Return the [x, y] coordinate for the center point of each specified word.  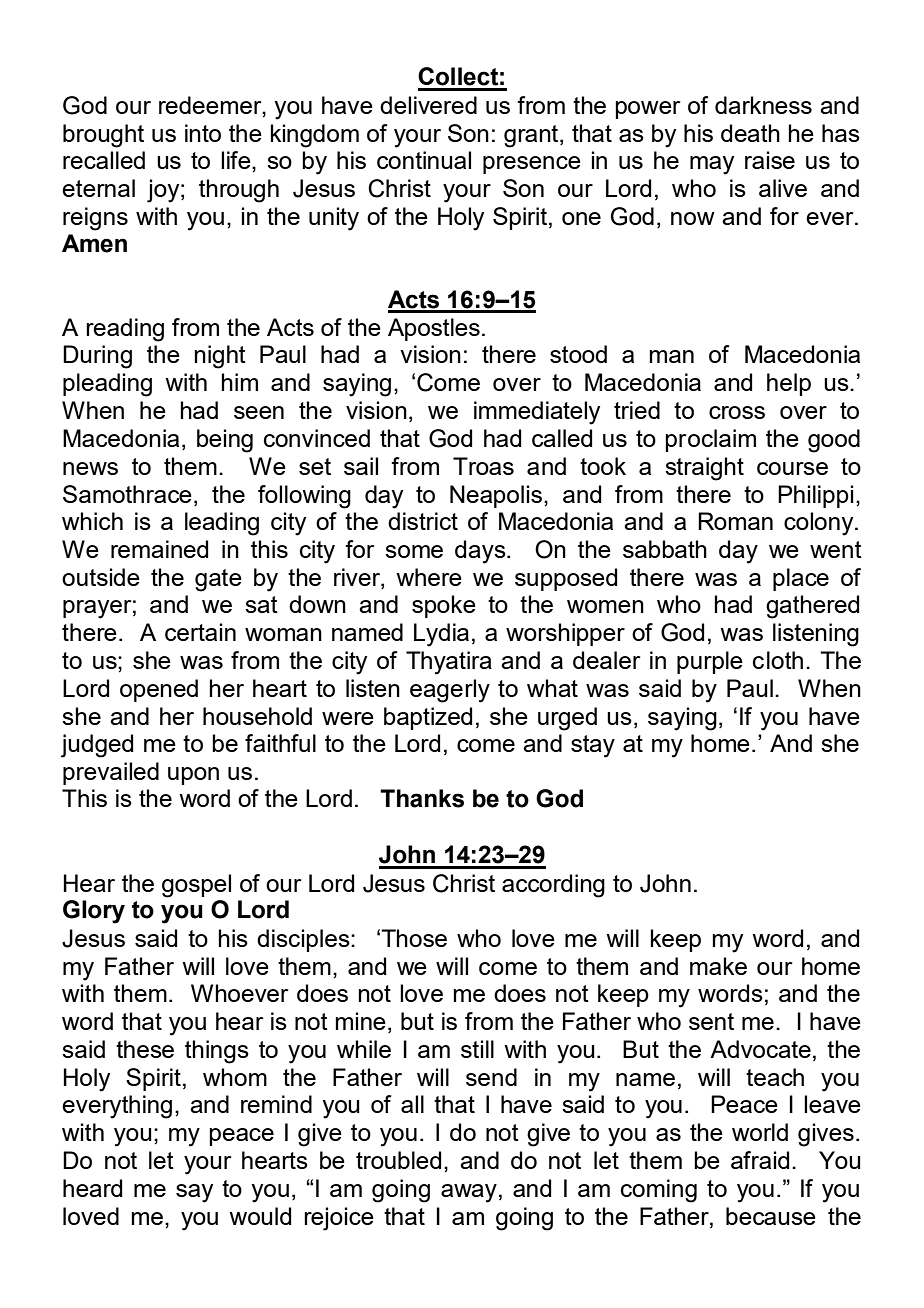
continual [424, 160]
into [203, 133]
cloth [778, 660]
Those [414, 938]
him [239, 382]
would [260, 1216]
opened [159, 690]
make [718, 966]
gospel [196, 886]
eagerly [450, 691]
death [750, 133]
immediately [537, 413]
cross [737, 412]
